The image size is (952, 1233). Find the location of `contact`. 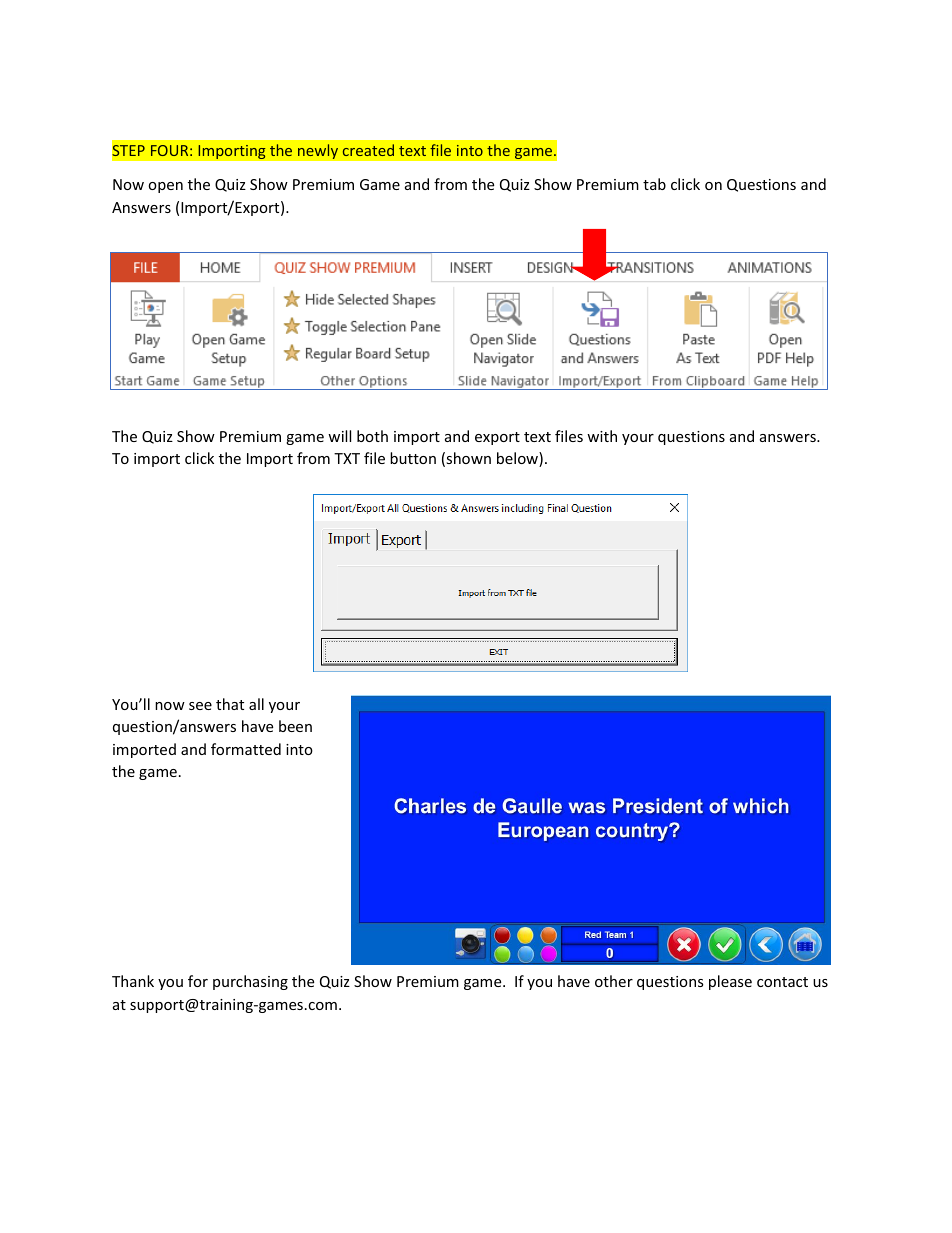

contact is located at coordinates (782, 982).
